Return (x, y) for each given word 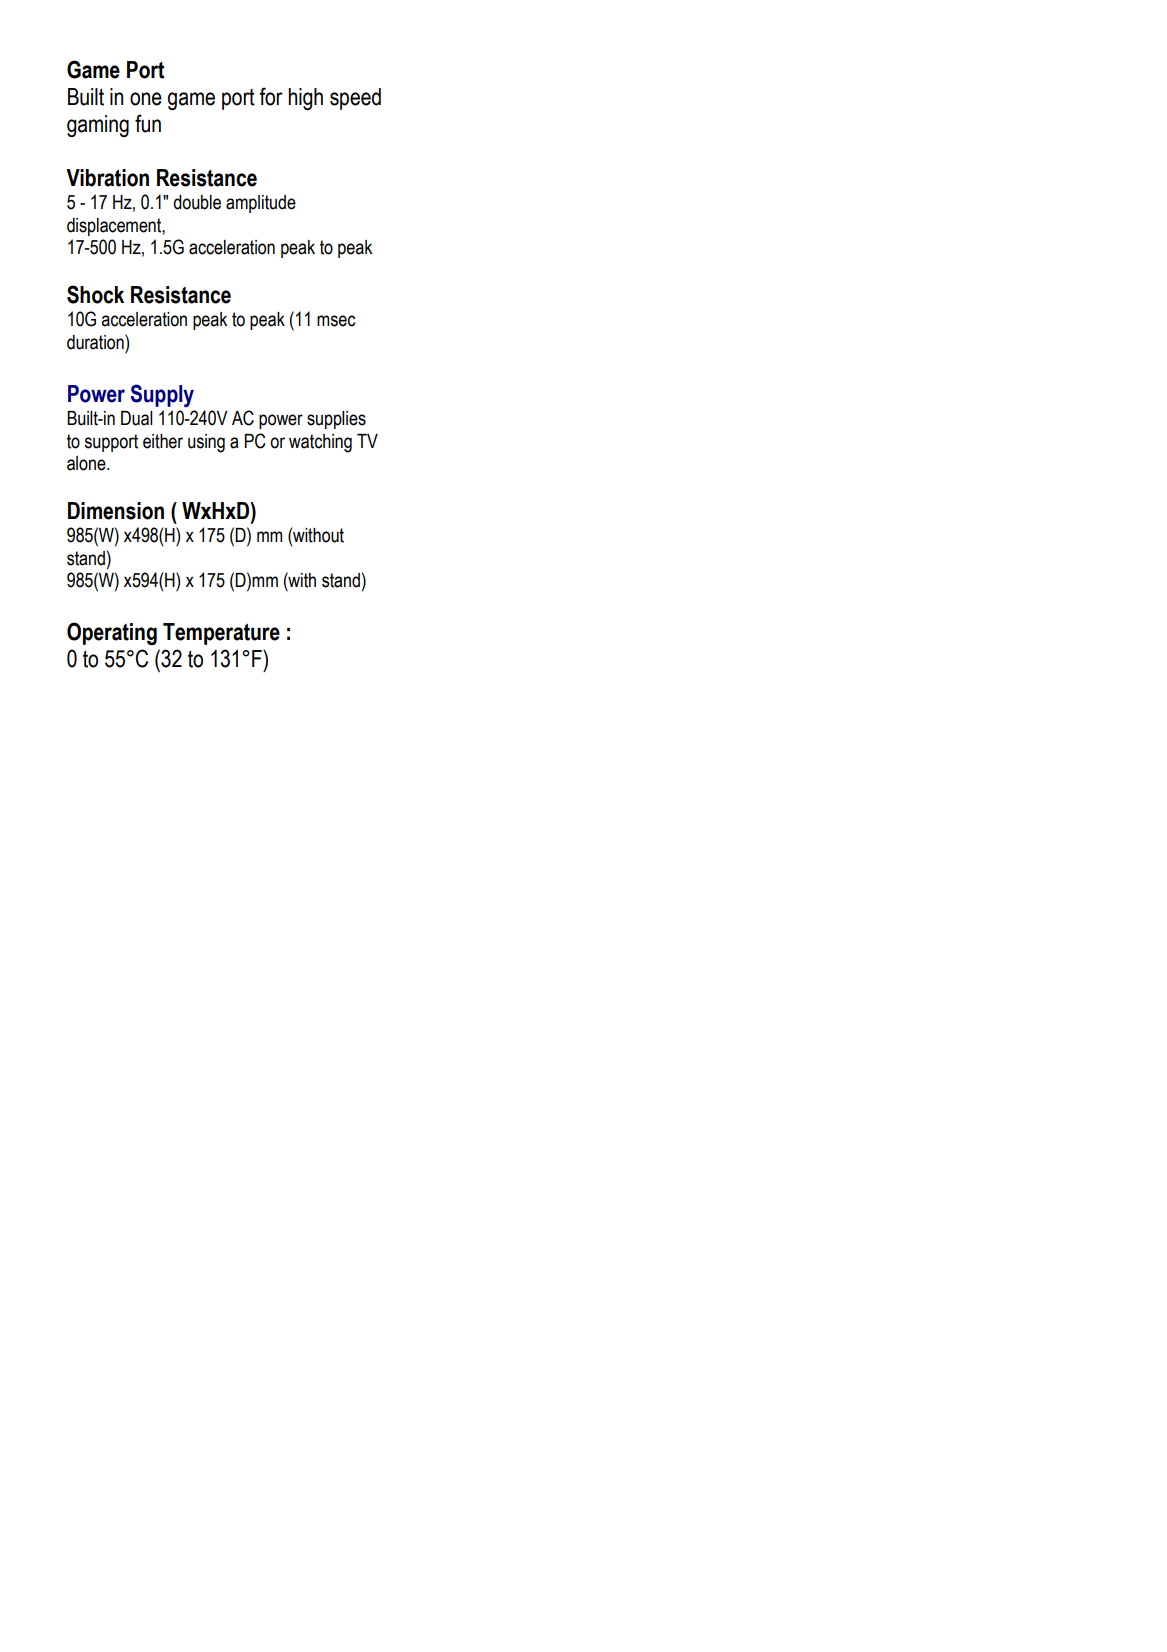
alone (87, 463)
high (305, 99)
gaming (98, 126)
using (206, 443)
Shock (95, 294)
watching (320, 443)
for (271, 96)
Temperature (221, 634)
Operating (112, 633)
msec (336, 321)
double (197, 202)
